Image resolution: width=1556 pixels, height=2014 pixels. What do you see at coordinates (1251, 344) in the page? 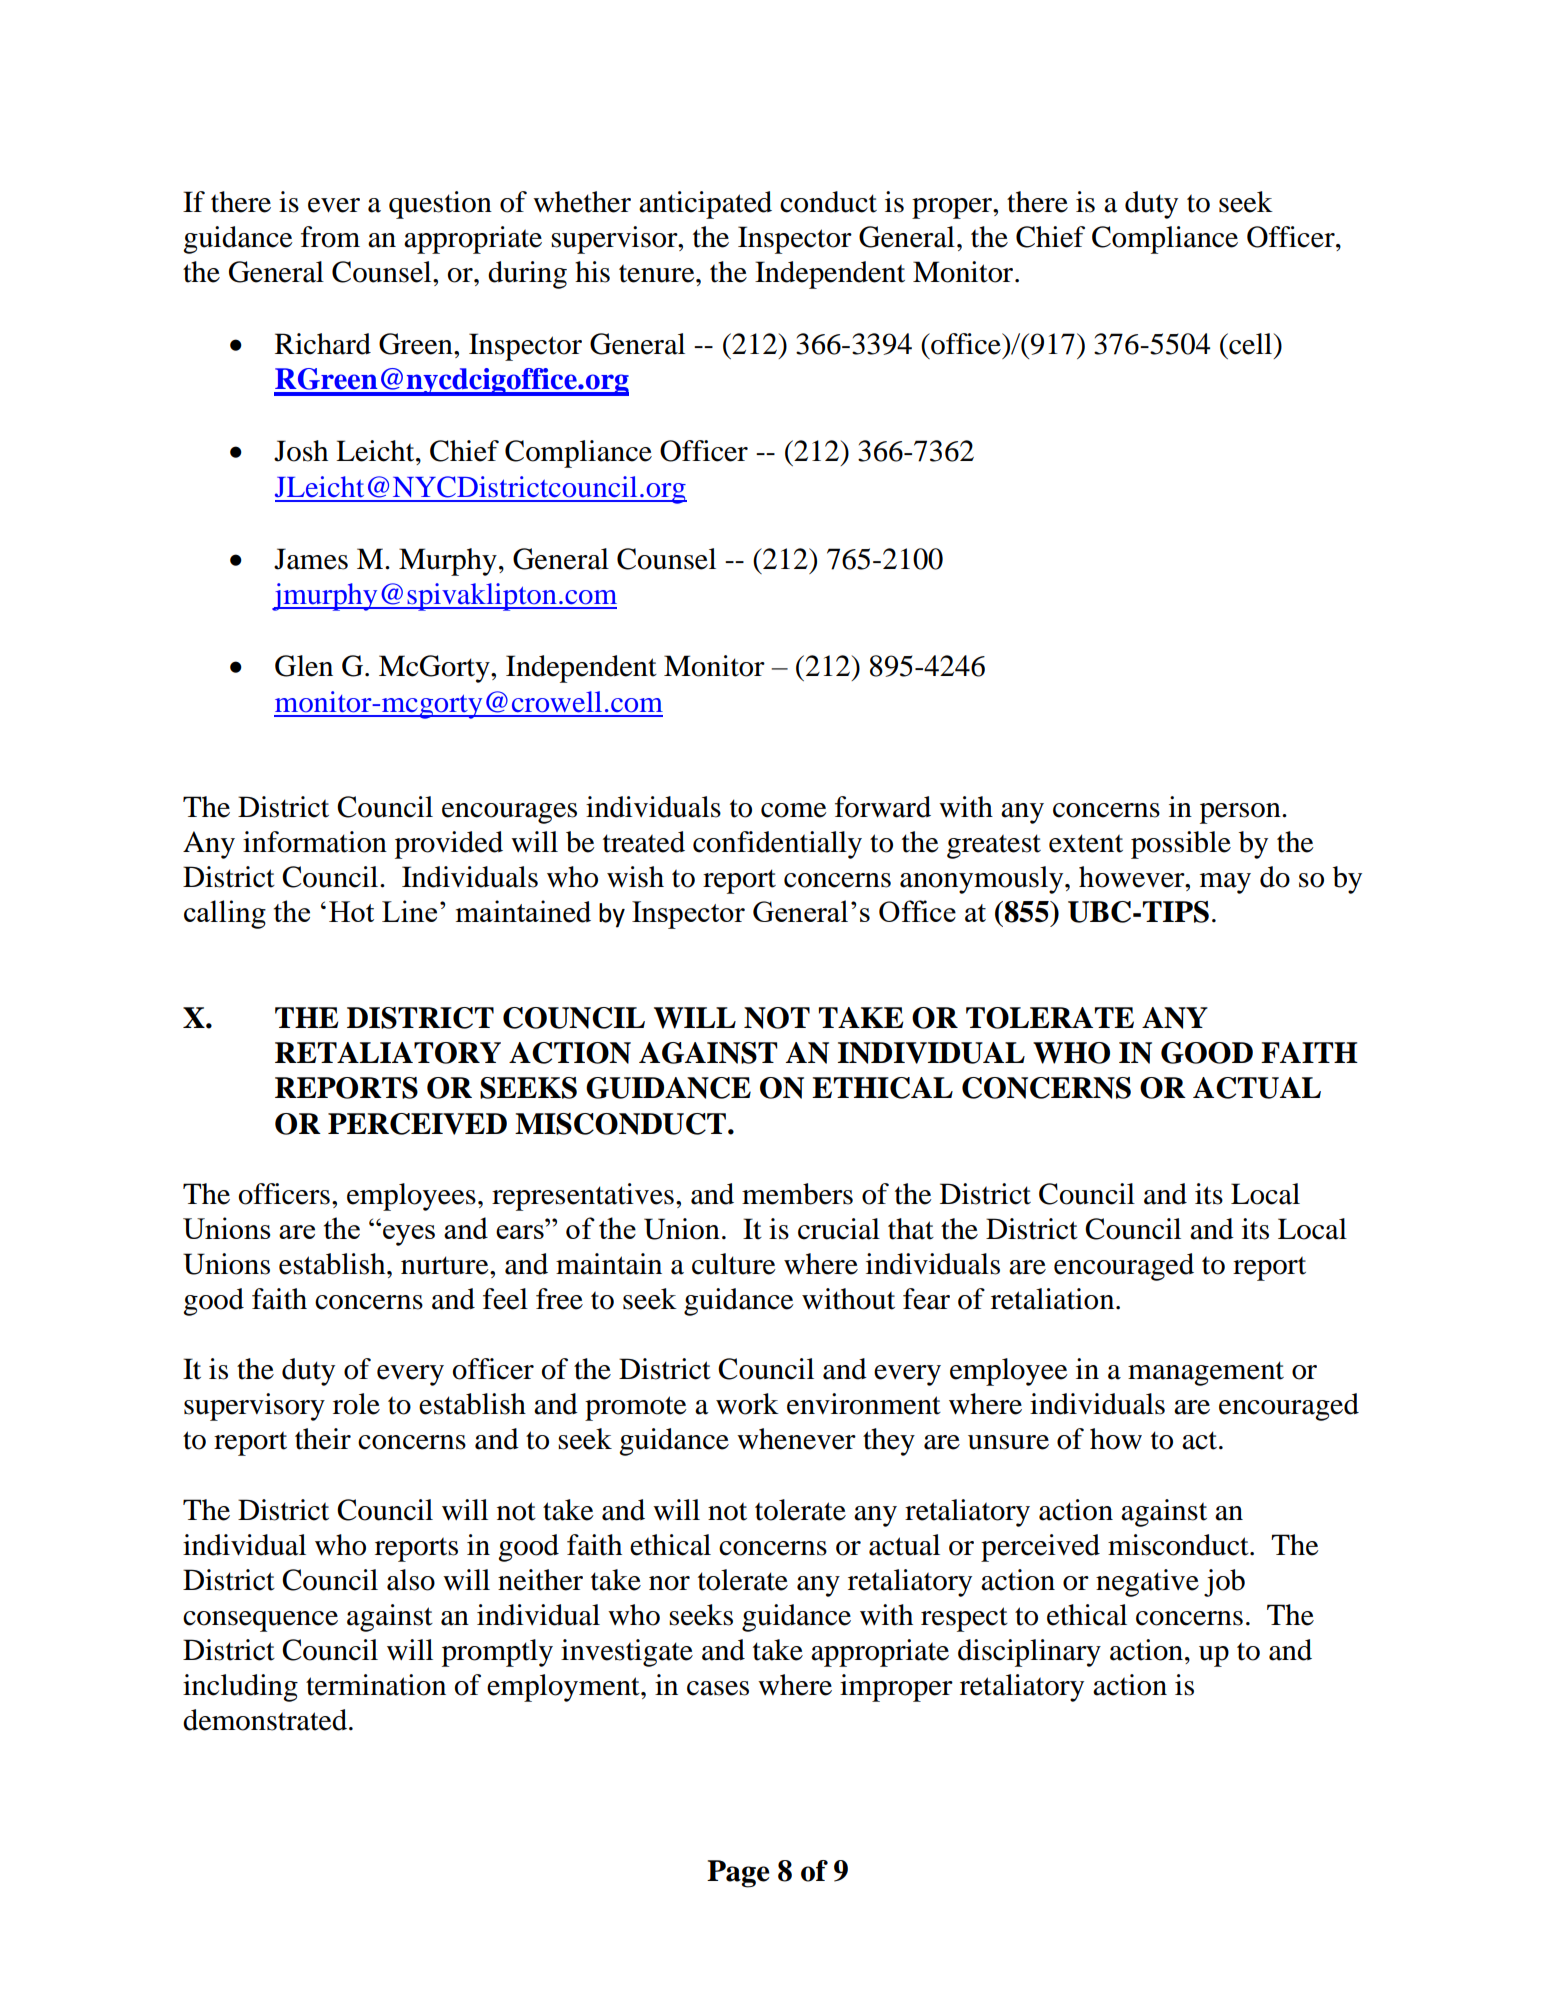
I see `cell` at bounding box center [1251, 344].
